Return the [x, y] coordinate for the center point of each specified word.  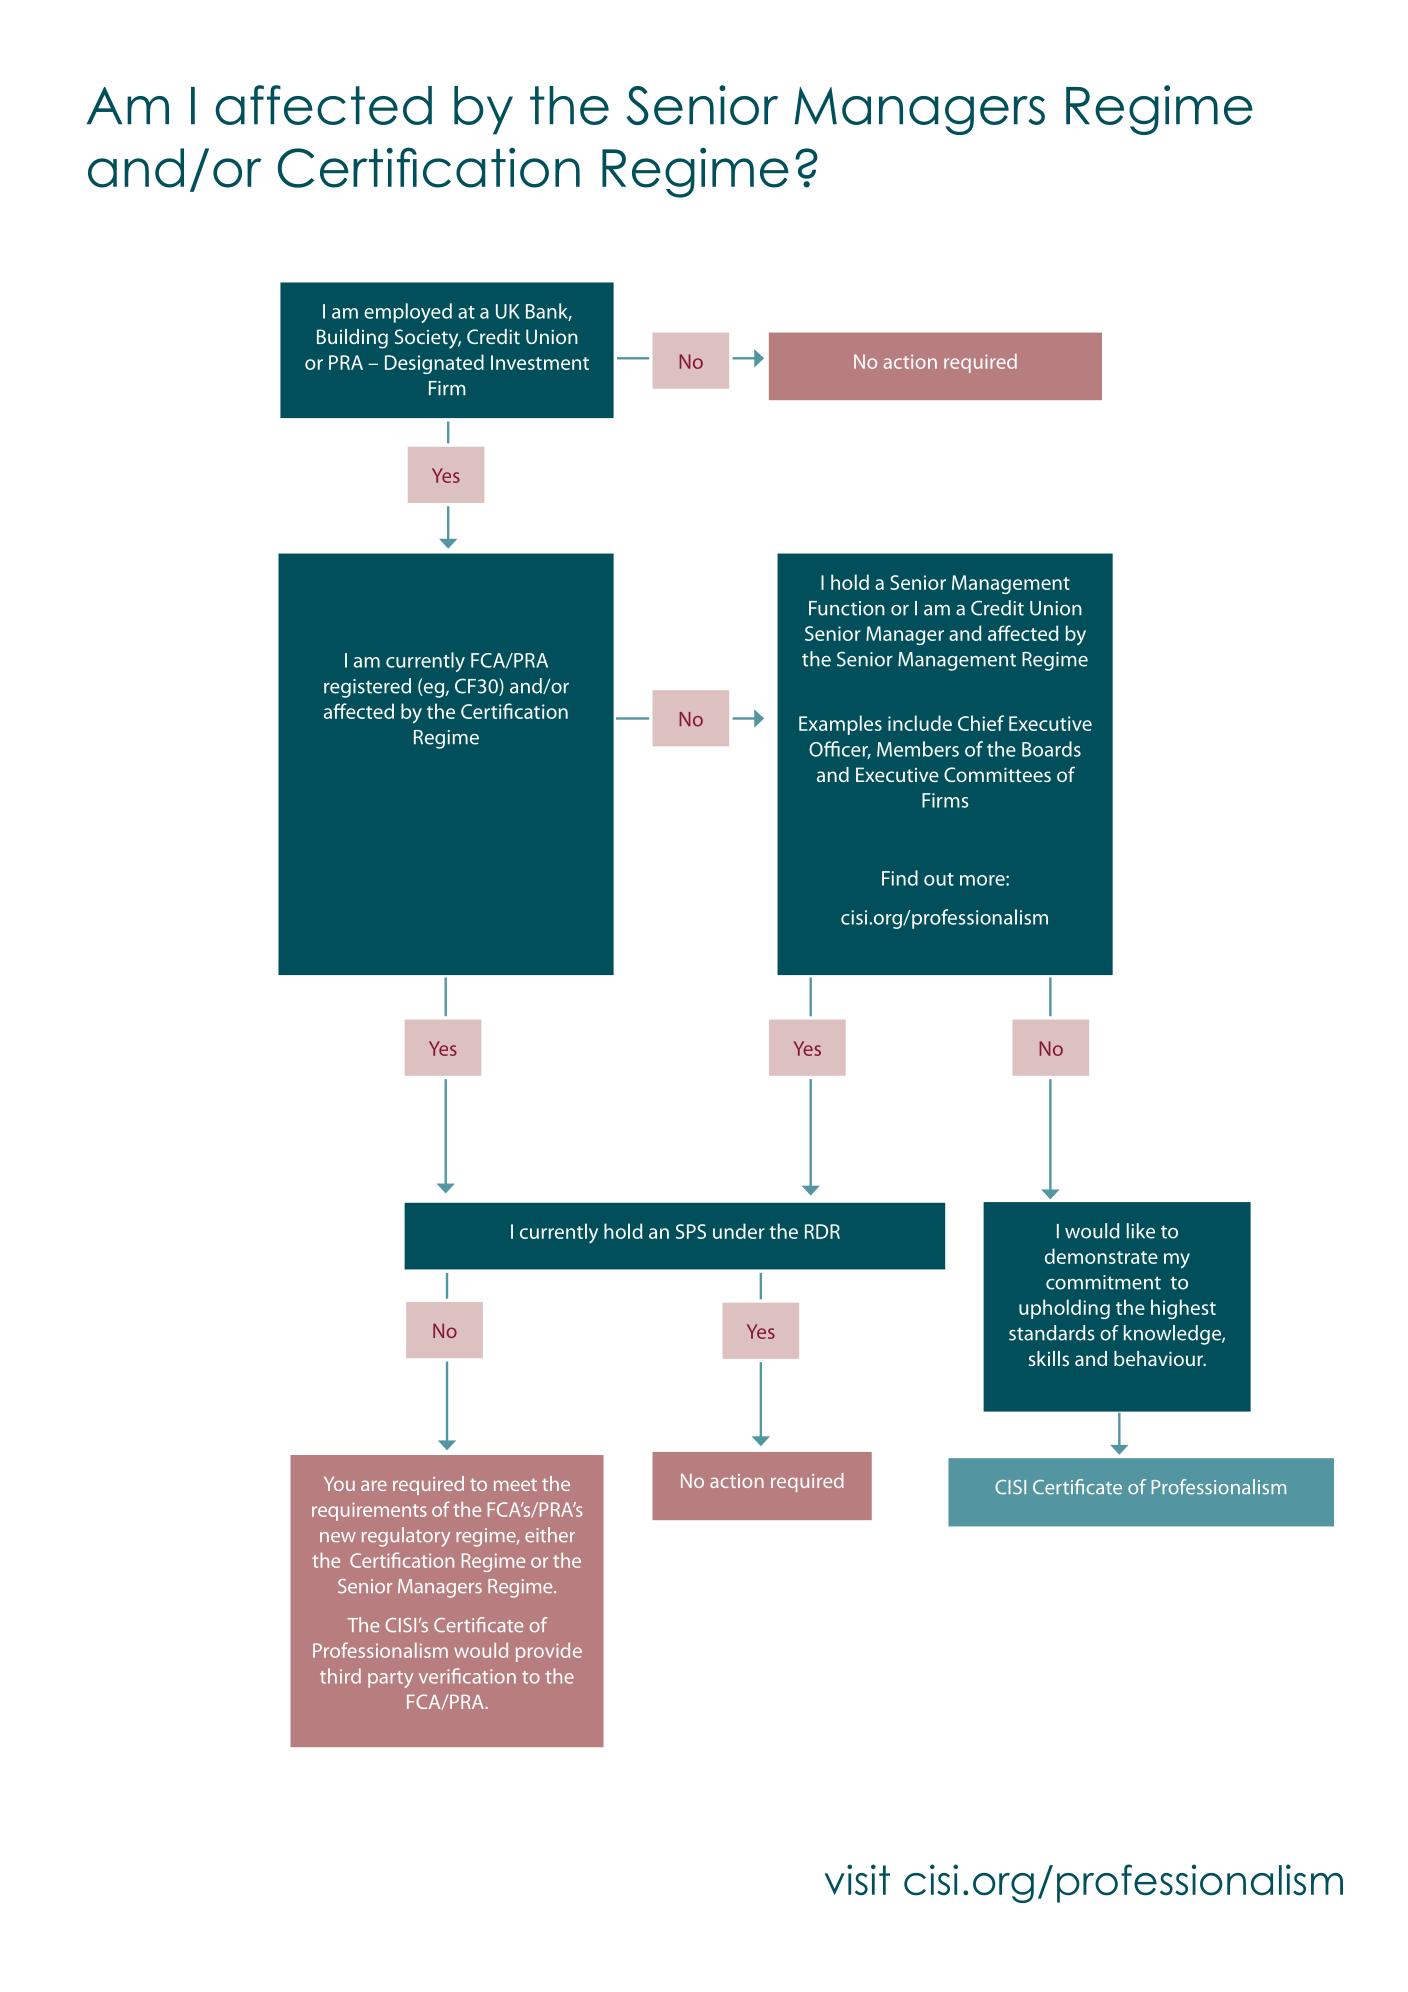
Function [847, 608]
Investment [540, 362]
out [939, 879]
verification [467, 1676]
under [739, 1231]
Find [900, 878]
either [550, 1535]
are [374, 1485]
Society [428, 339]
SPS [691, 1231]
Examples [840, 725]
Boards [1051, 749]
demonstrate [1101, 1256]
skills [1049, 1358]
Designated [434, 364]
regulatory [406, 1537]
